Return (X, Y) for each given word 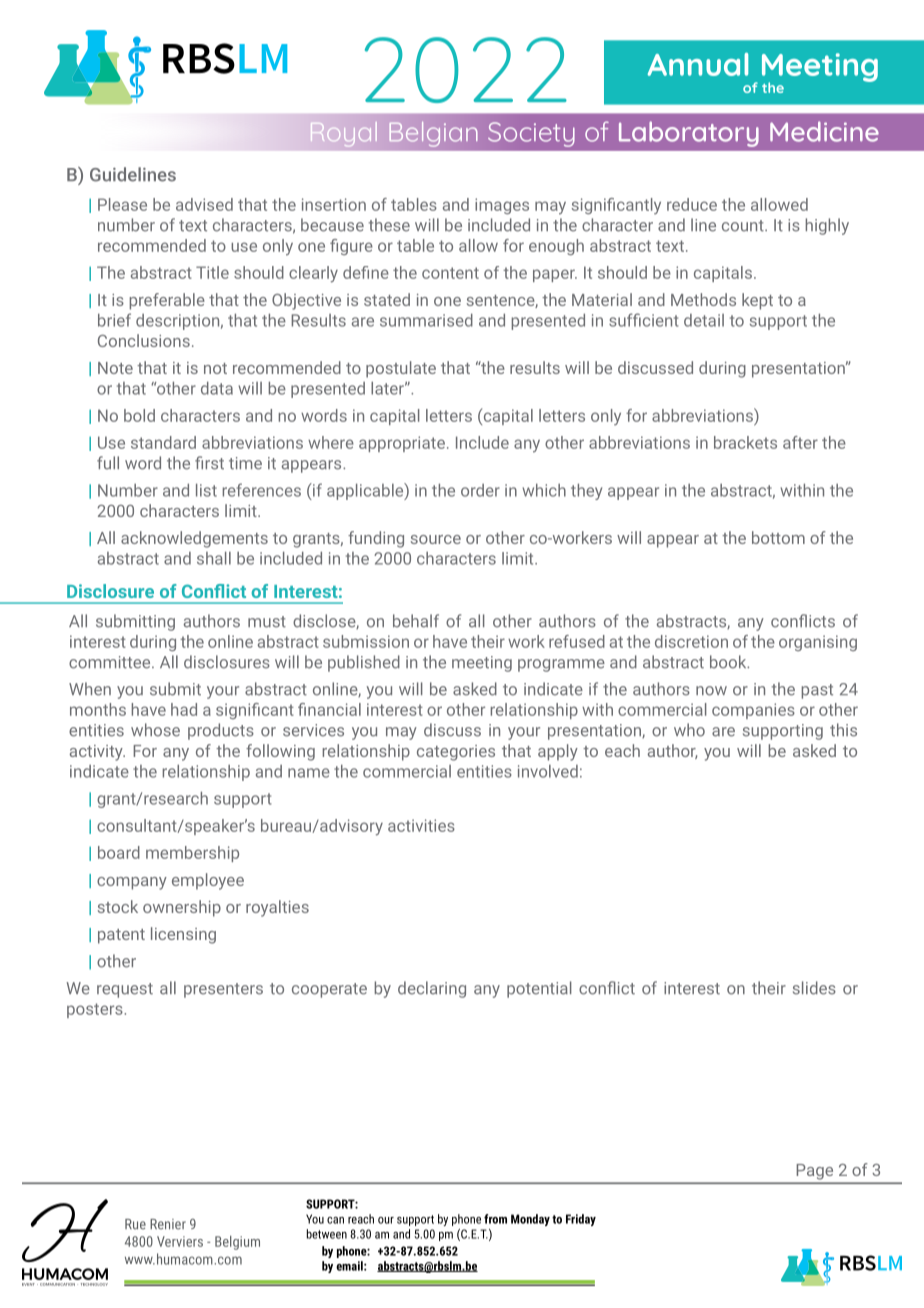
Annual (698, 64)
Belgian (433, 134)
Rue (135, 1224)
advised (204, 204)
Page (815, 1171)
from (495, 1219)
